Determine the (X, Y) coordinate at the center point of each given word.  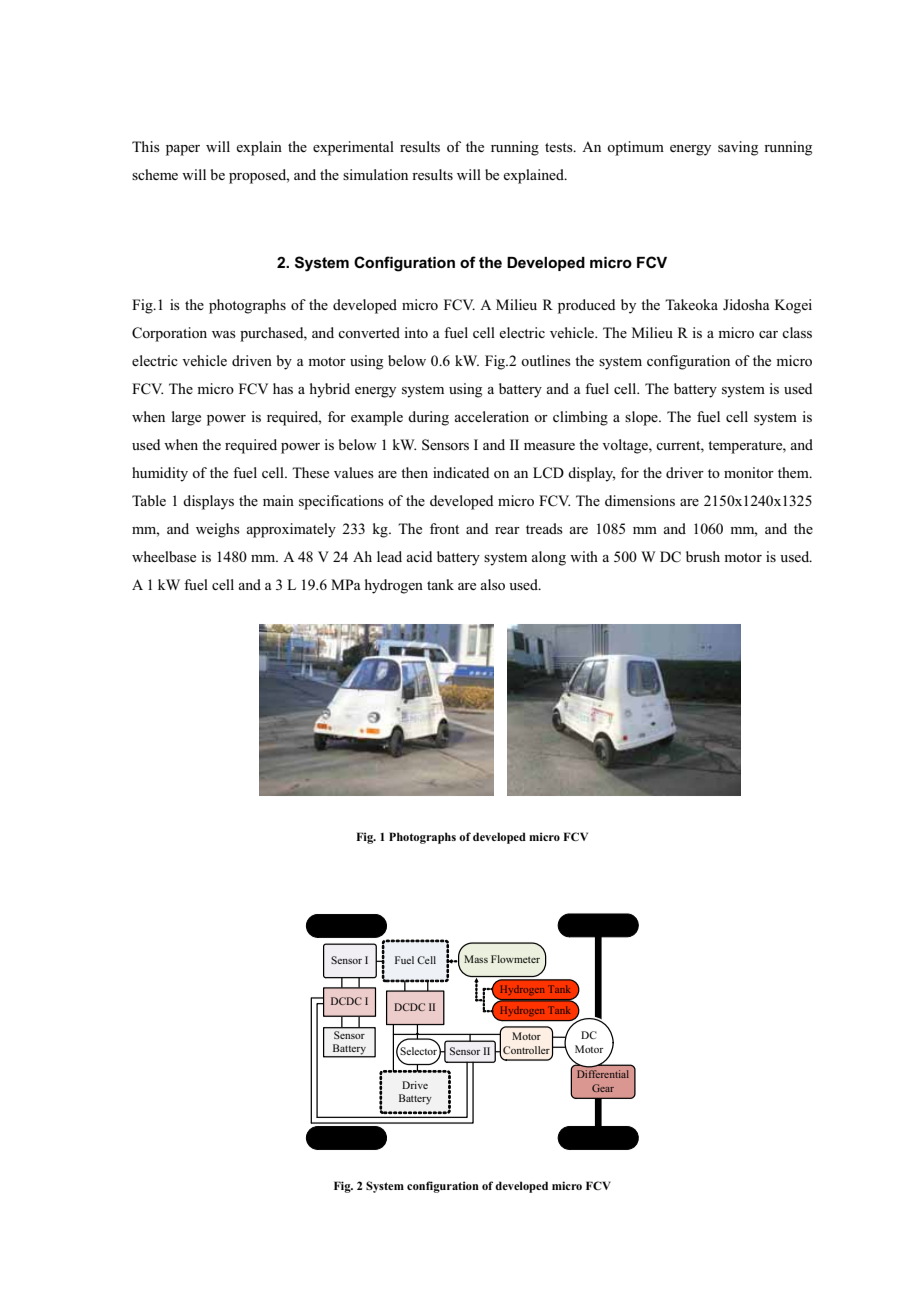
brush (703, 556)
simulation (375, 174)
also (492, 584)
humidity (160, 474)
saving (738, 148)
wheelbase (164, 556)
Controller (527, 1051)
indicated (461, 472)
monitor (749, 472)
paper (183, 150)
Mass (476, 959)
